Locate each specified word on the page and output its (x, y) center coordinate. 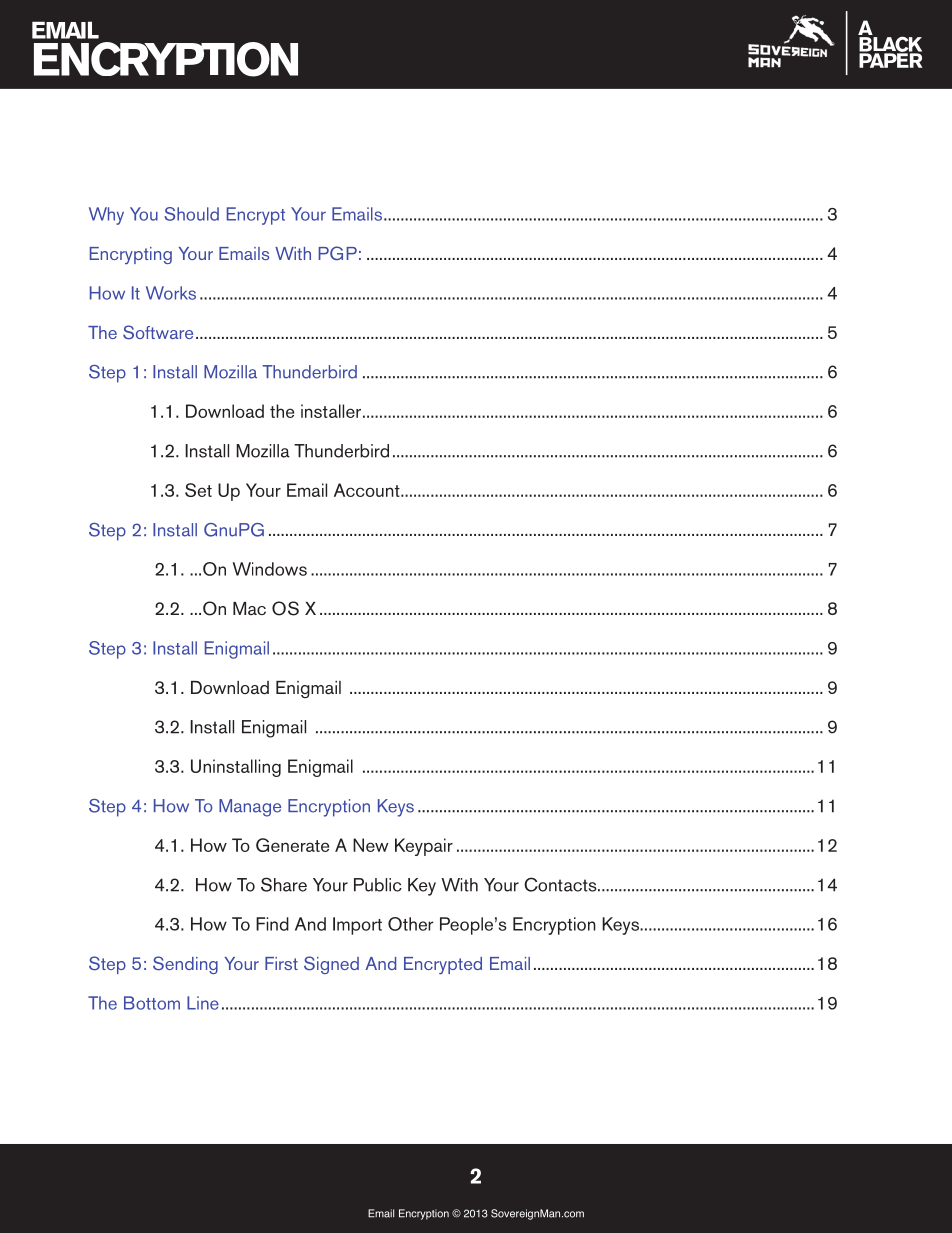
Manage (250, 808)
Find (272, 924)
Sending (185, 965)
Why (106, 216)
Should (191, 214)
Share (284, 884)
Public (378, 885)
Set (198, 490)
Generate (292, 845)
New (370, 845)
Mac (249, 608)
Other (411, 924)
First (281, 963)
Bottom (152, 1003)
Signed (331, 965)
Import (357, 926)
